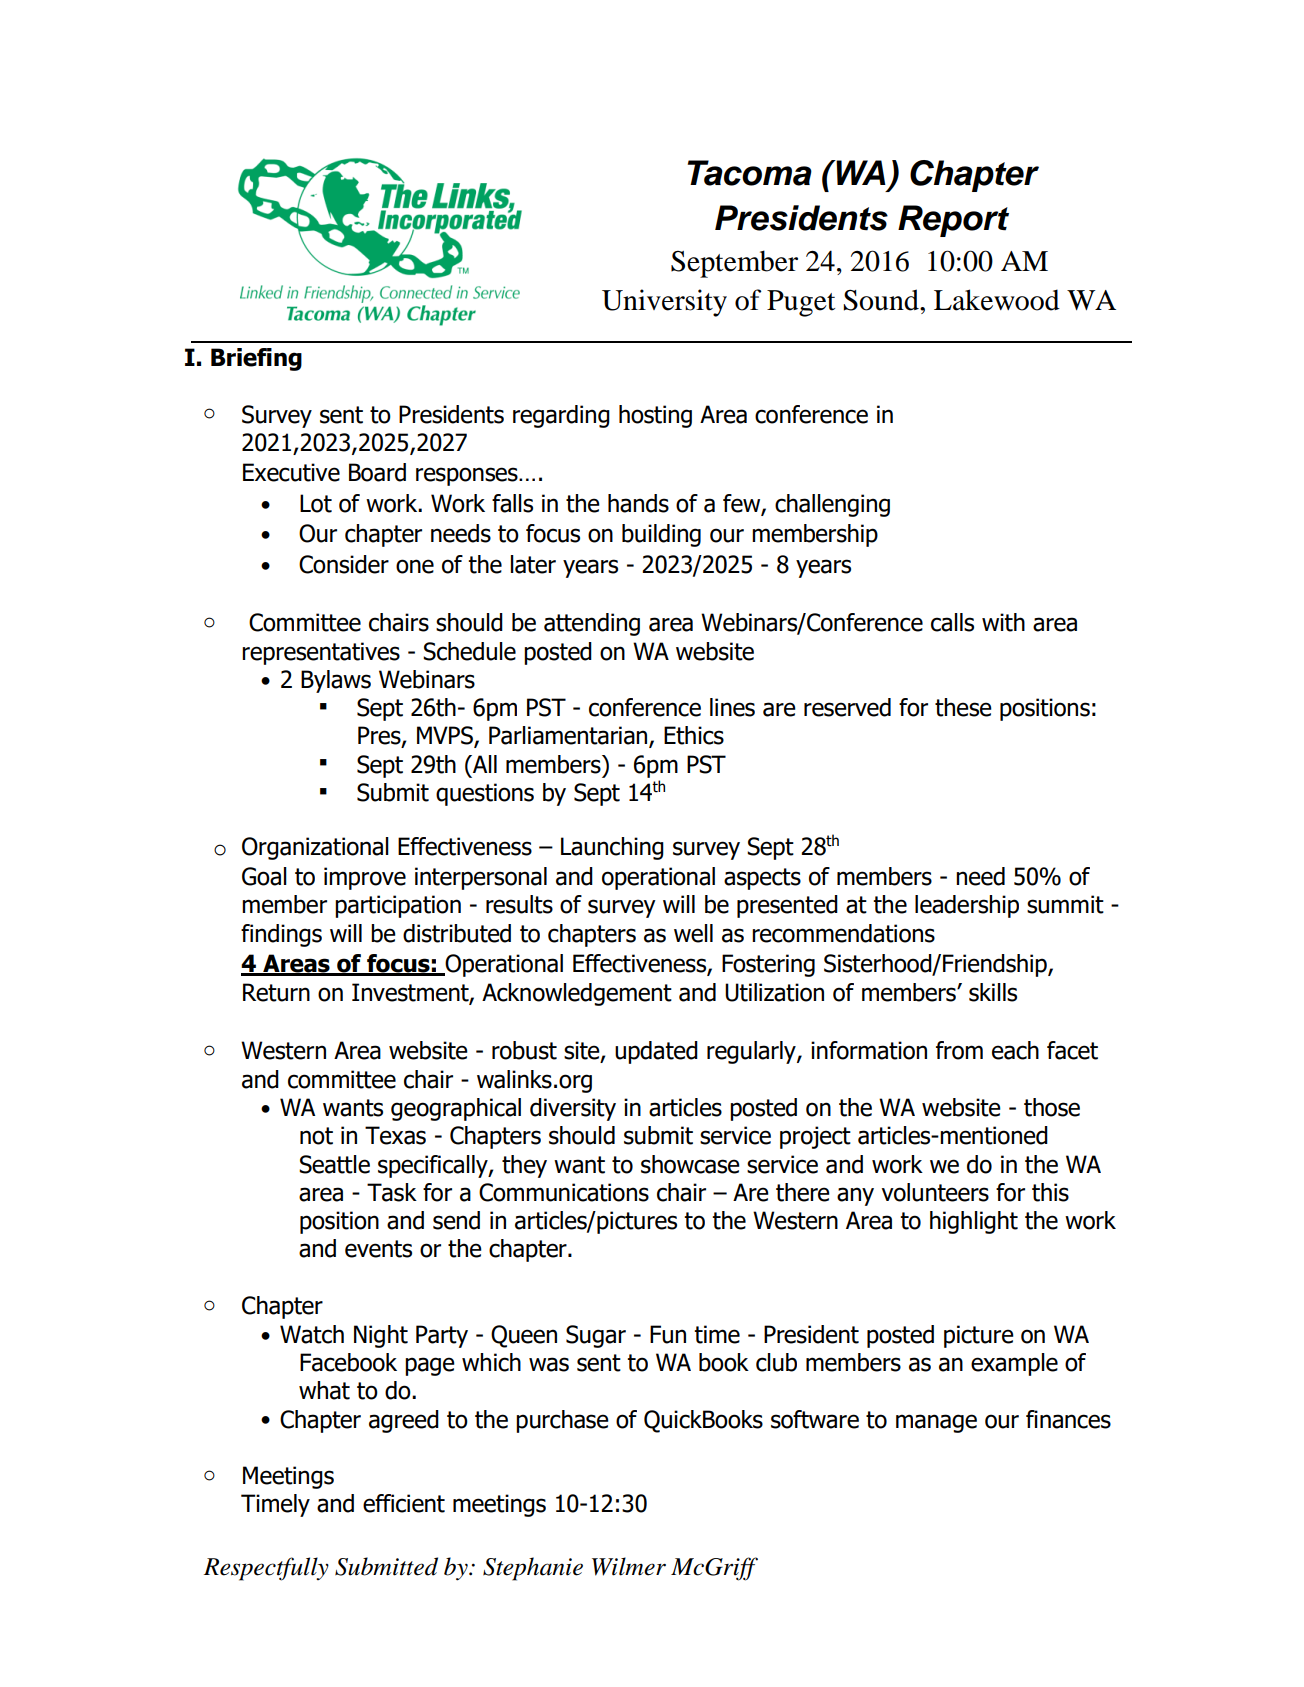 This screenshot has height=1687, width=1304. Describe the element at coordinates (404, 1503) in the screenshot. I see `efficient` at that location.
